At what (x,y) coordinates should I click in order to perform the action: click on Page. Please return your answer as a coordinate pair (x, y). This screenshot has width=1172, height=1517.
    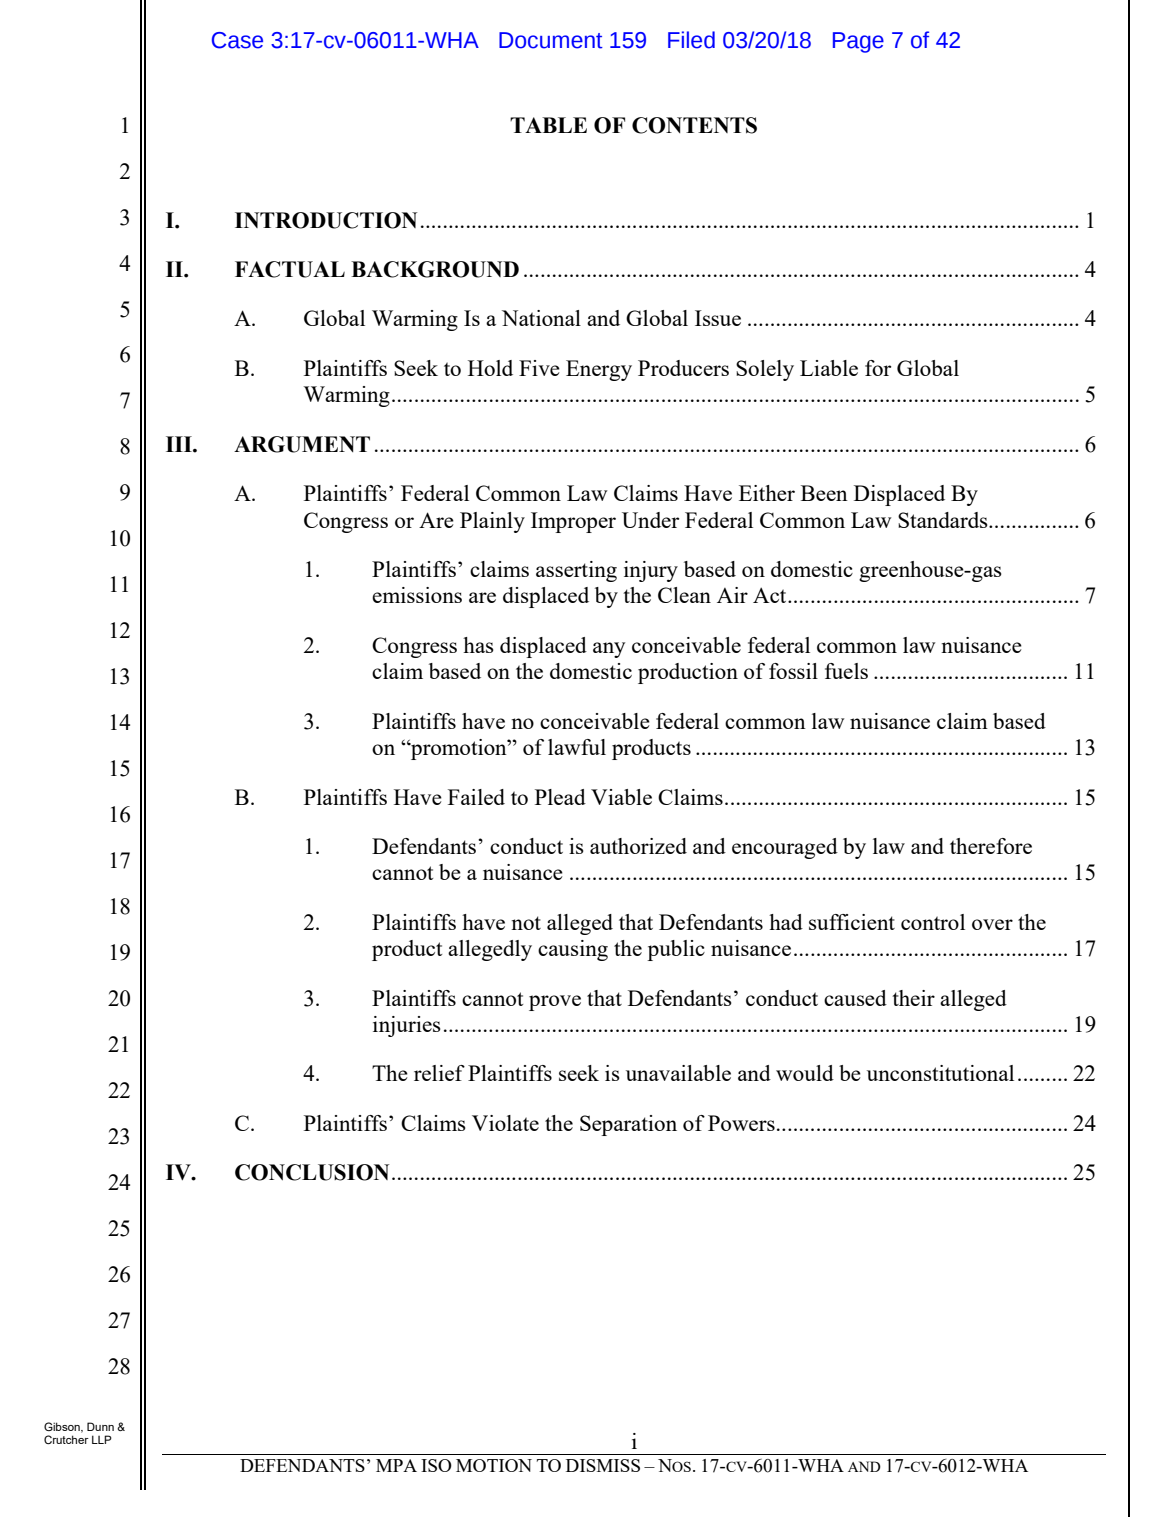
    Looking at the image, I should click on (858, 42).
